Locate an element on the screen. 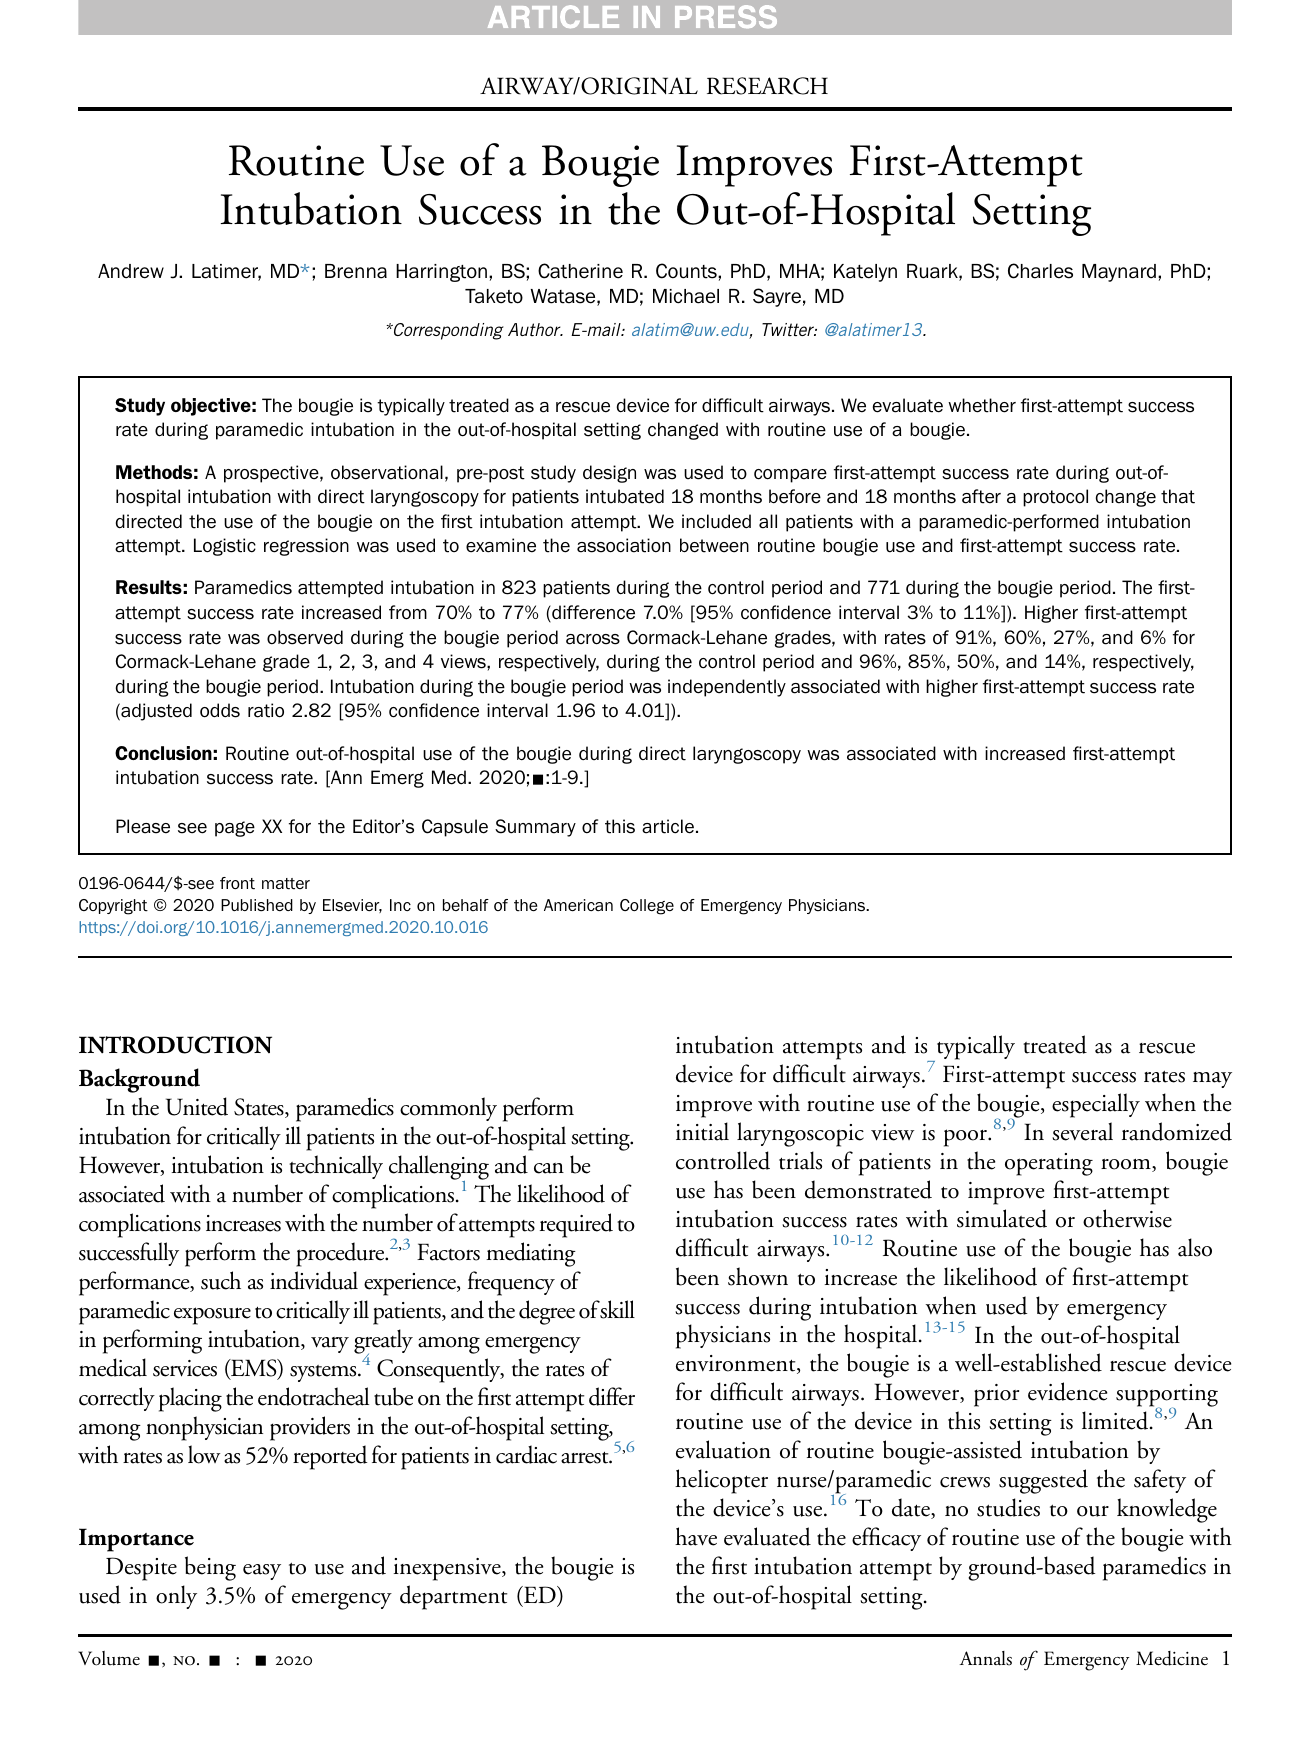  observed is located at coordinates (305, 637).
